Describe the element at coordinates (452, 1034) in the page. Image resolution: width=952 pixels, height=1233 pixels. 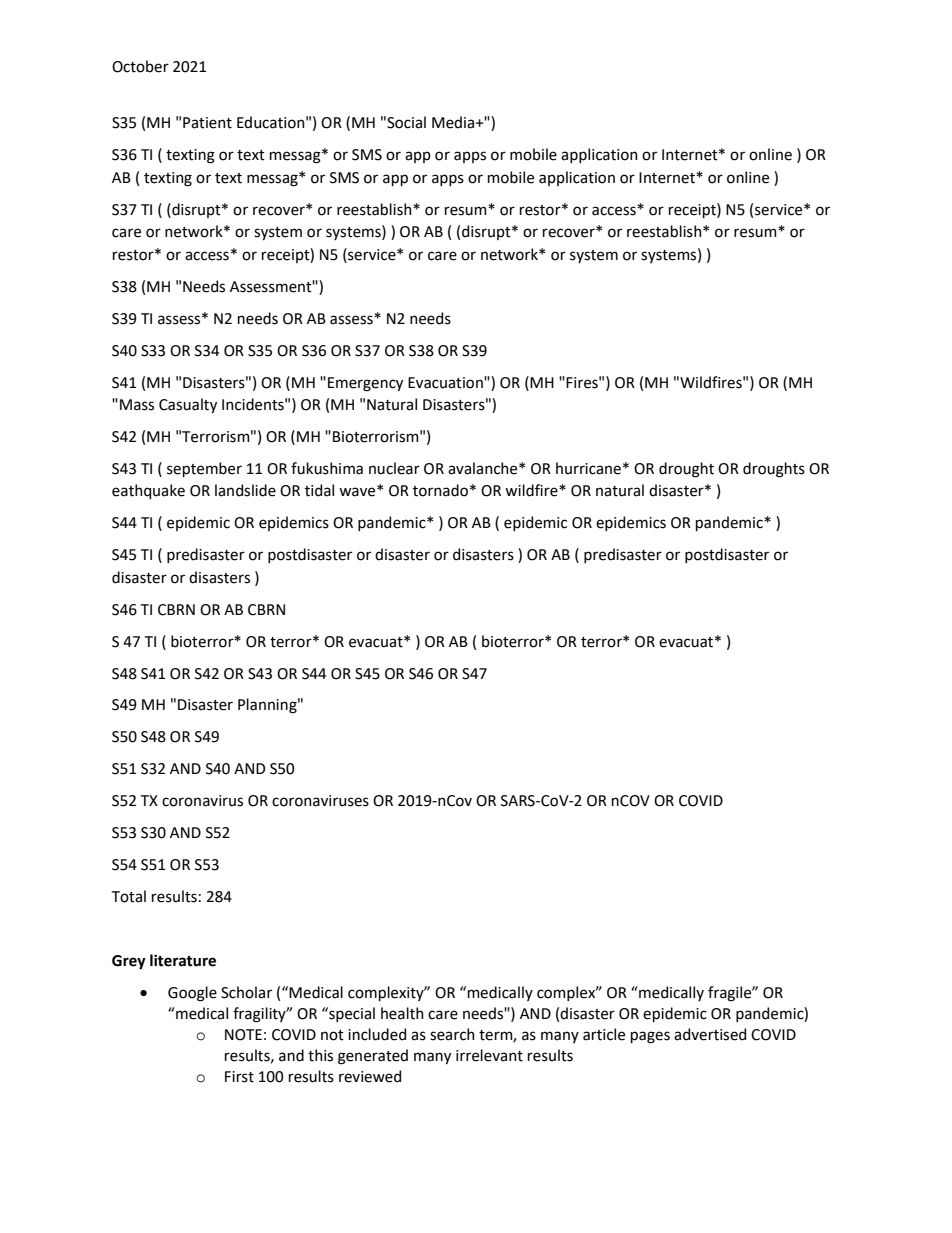
I see `search` at that location.
